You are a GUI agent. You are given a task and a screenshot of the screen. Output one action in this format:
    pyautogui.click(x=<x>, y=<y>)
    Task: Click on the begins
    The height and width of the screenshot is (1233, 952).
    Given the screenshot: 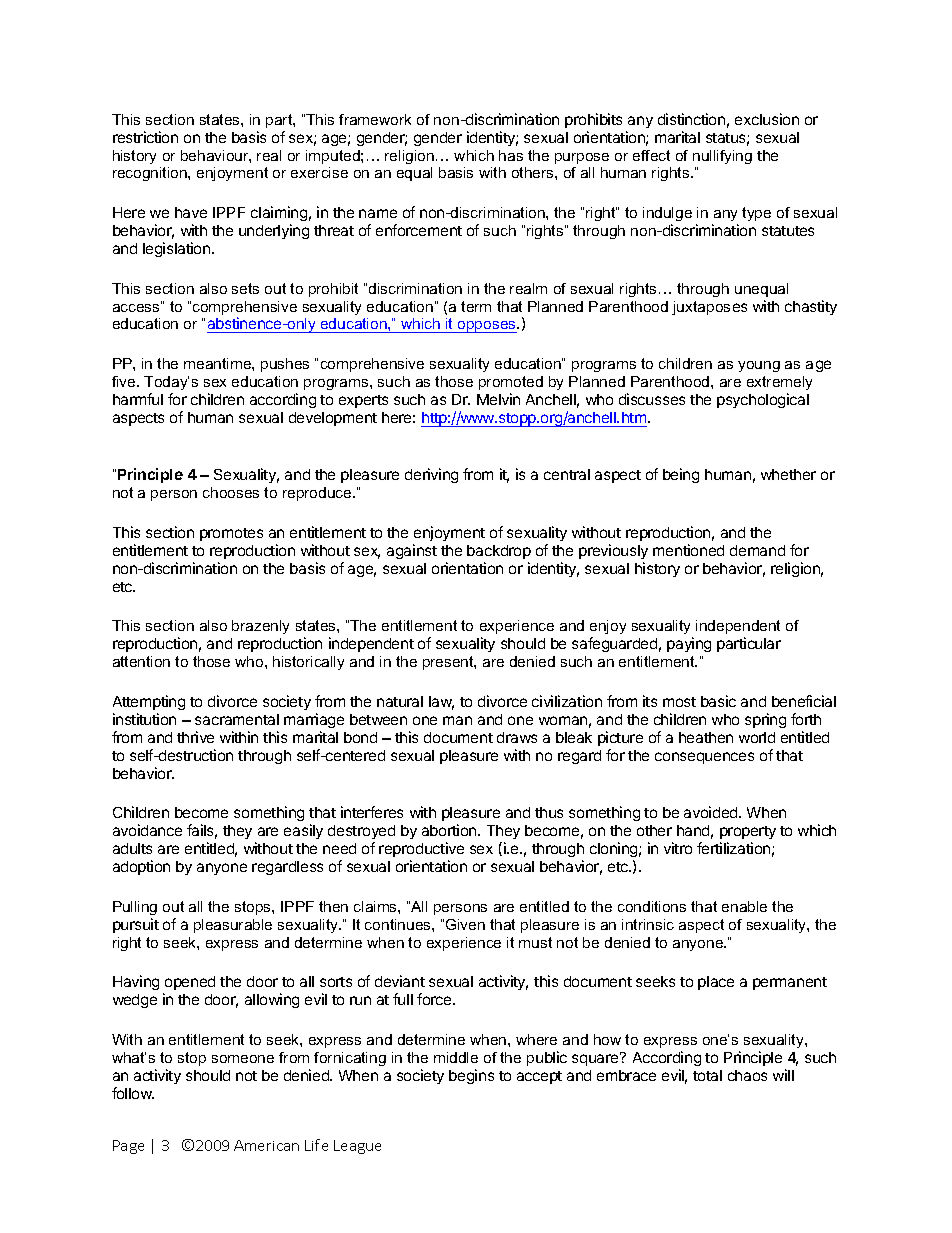 What is the action you would take?
    pyautogui.click(x=471, y=1076)
